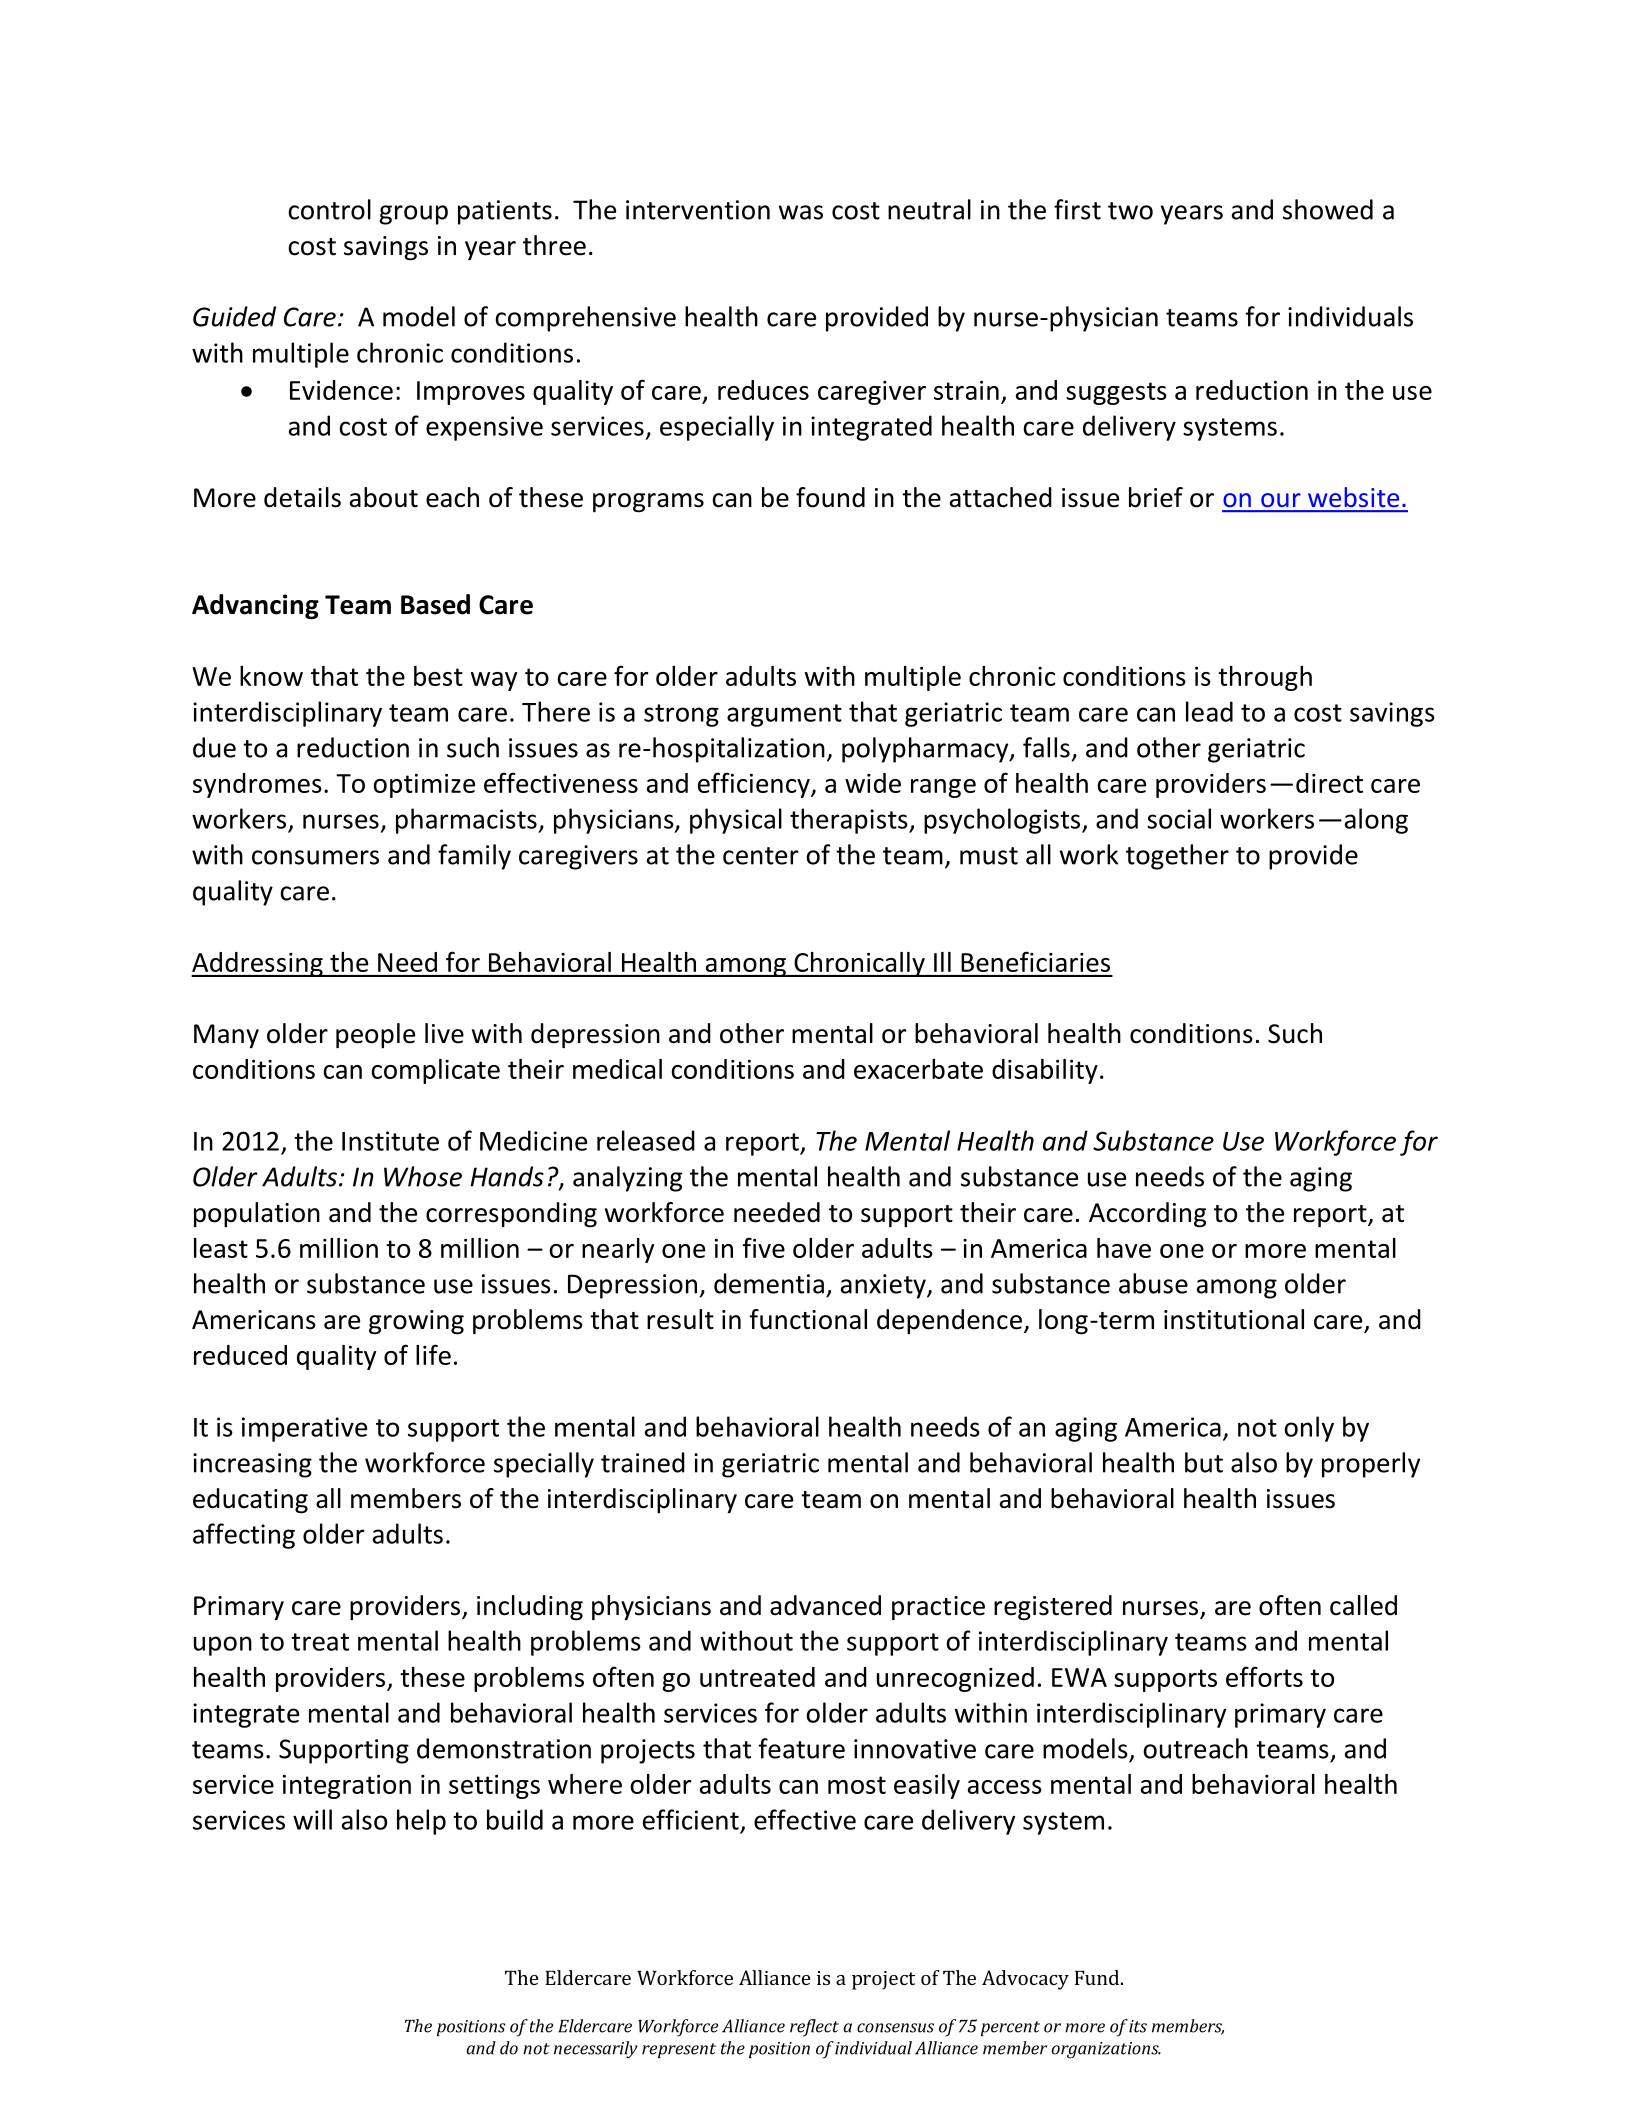 The height and width of the document is (2108, 1629). I want to click on argument, so click(784, 715).
